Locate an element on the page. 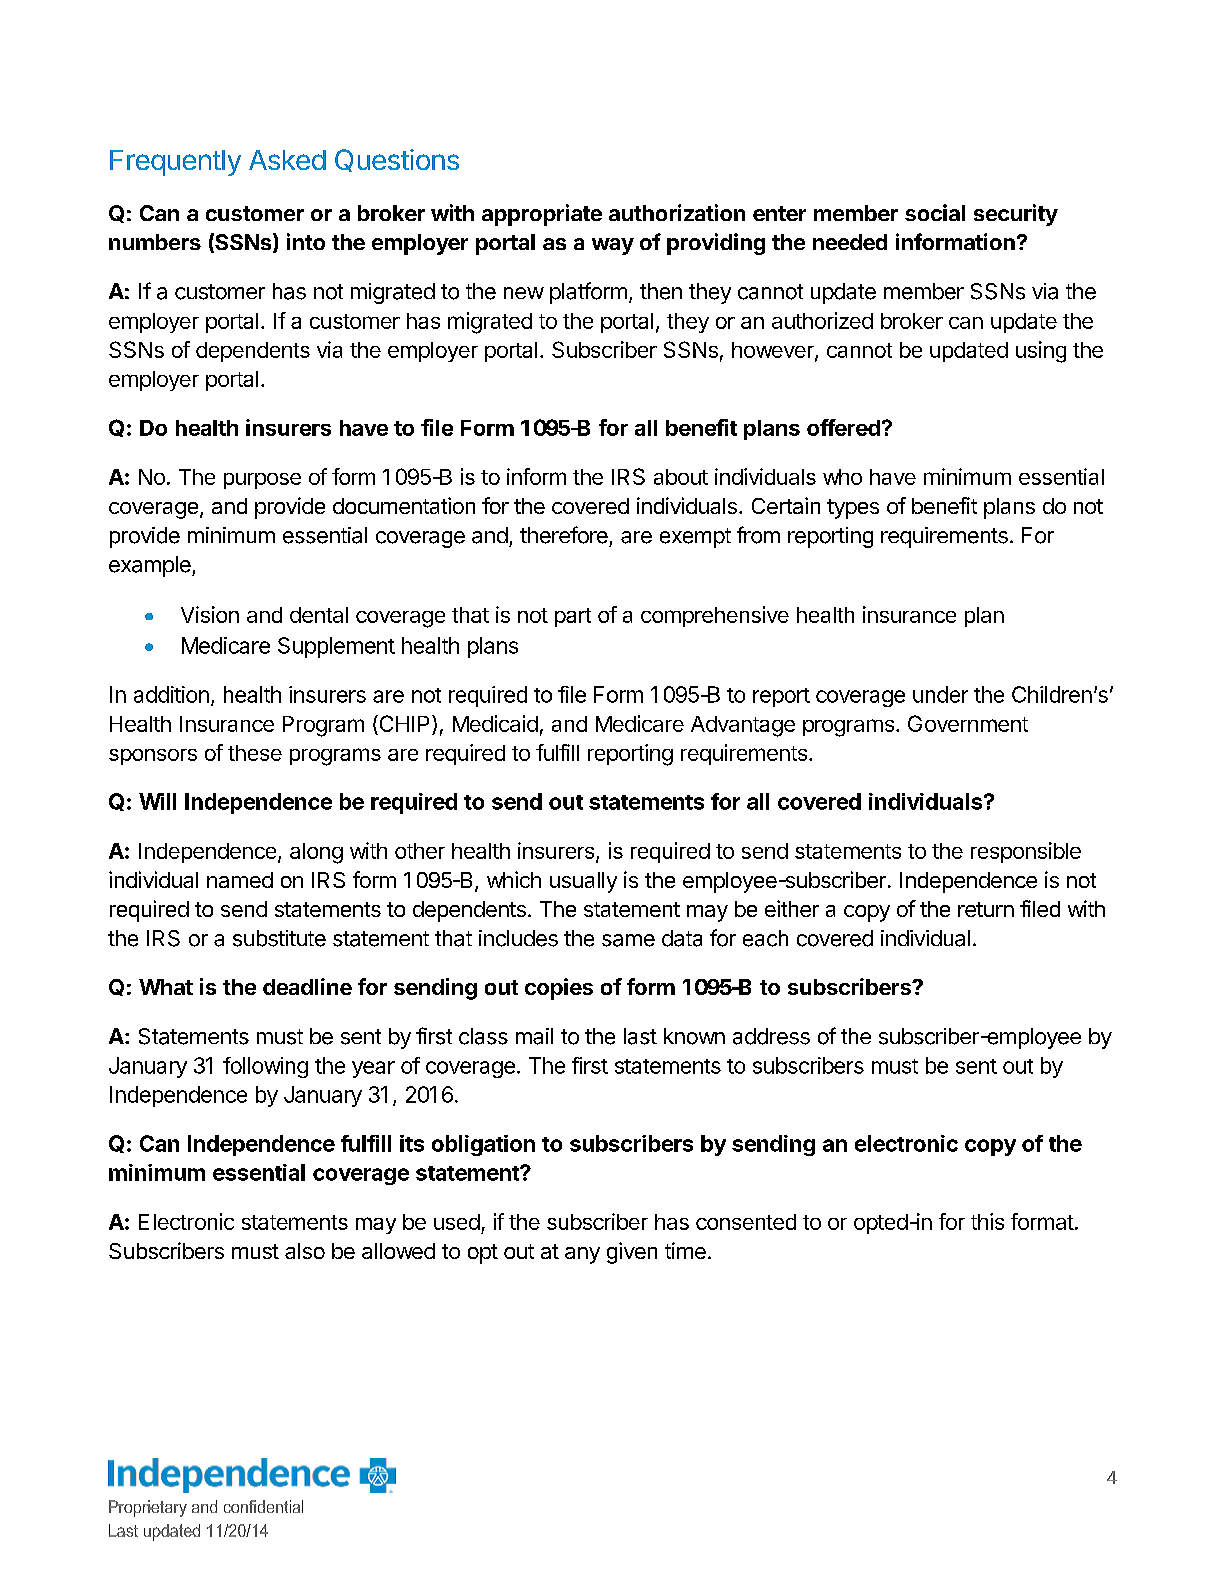  Asked is located at coordinates (287, 160).
